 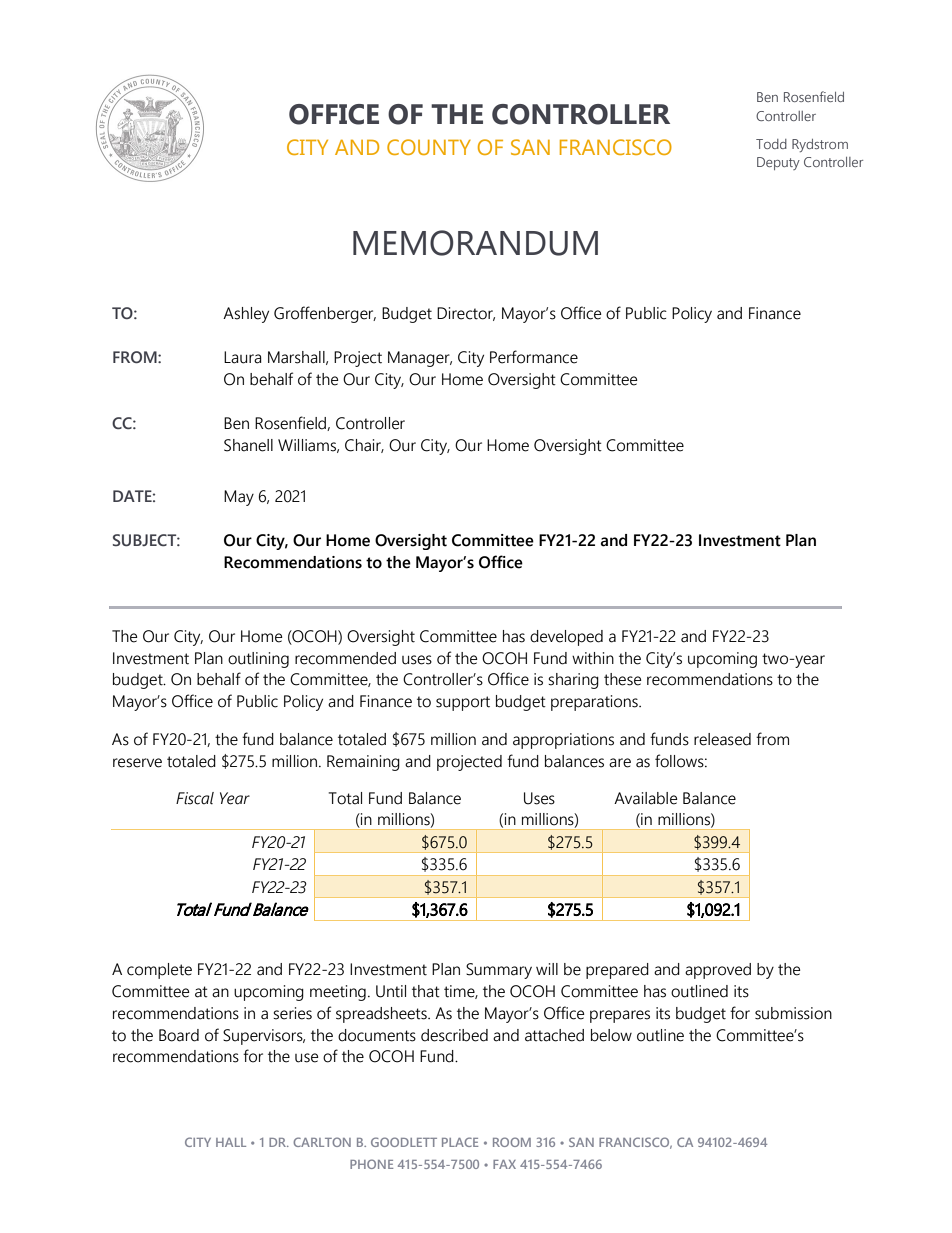 I want to click on approved, so click(x=718, y=971).
